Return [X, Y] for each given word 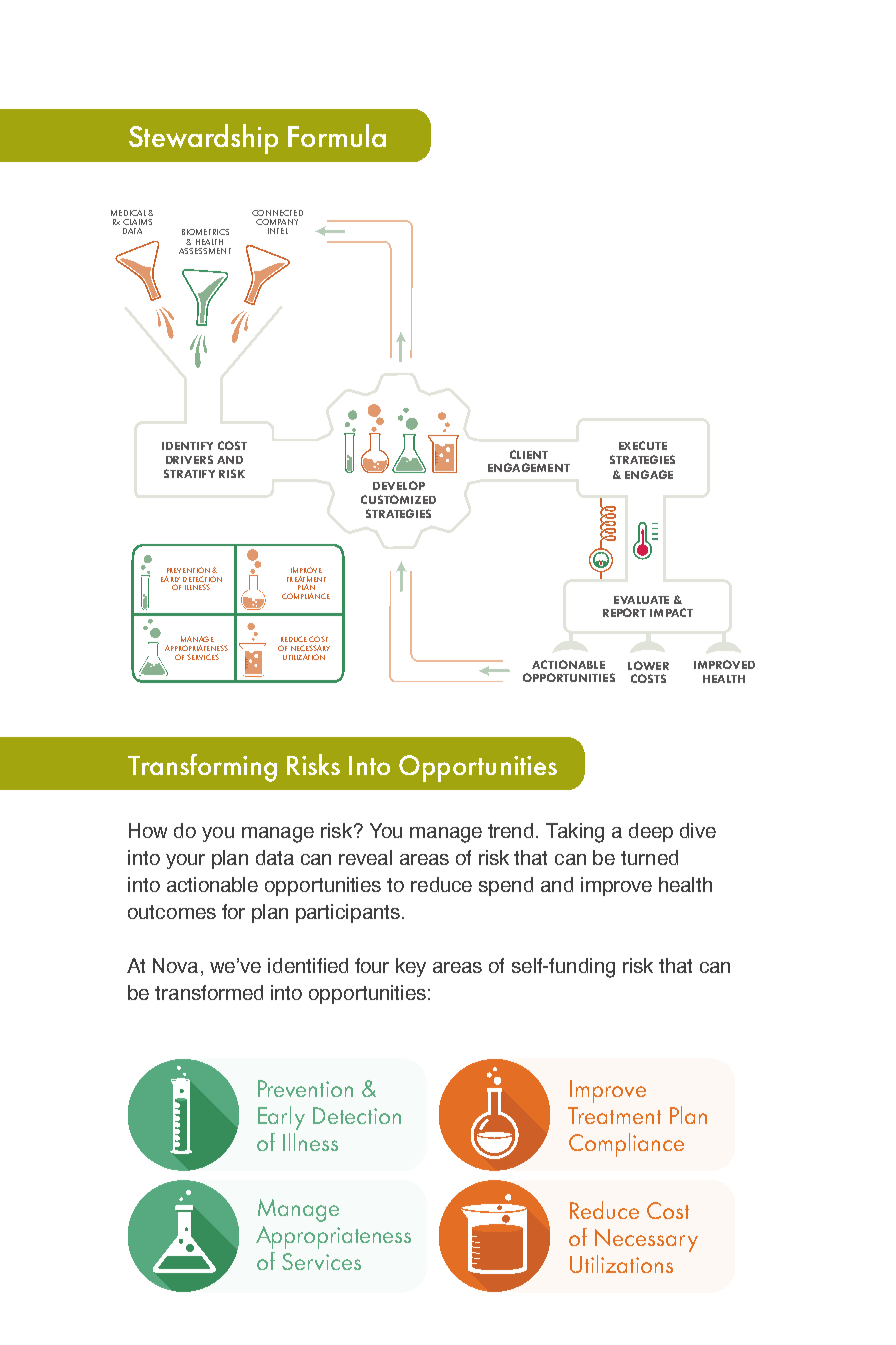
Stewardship [203, 139]
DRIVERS [189, 459]
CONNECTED [277, 213]
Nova [177, 967]
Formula [337, 135]
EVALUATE [641, 600]
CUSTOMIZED [398, 499]
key [411, 967]
